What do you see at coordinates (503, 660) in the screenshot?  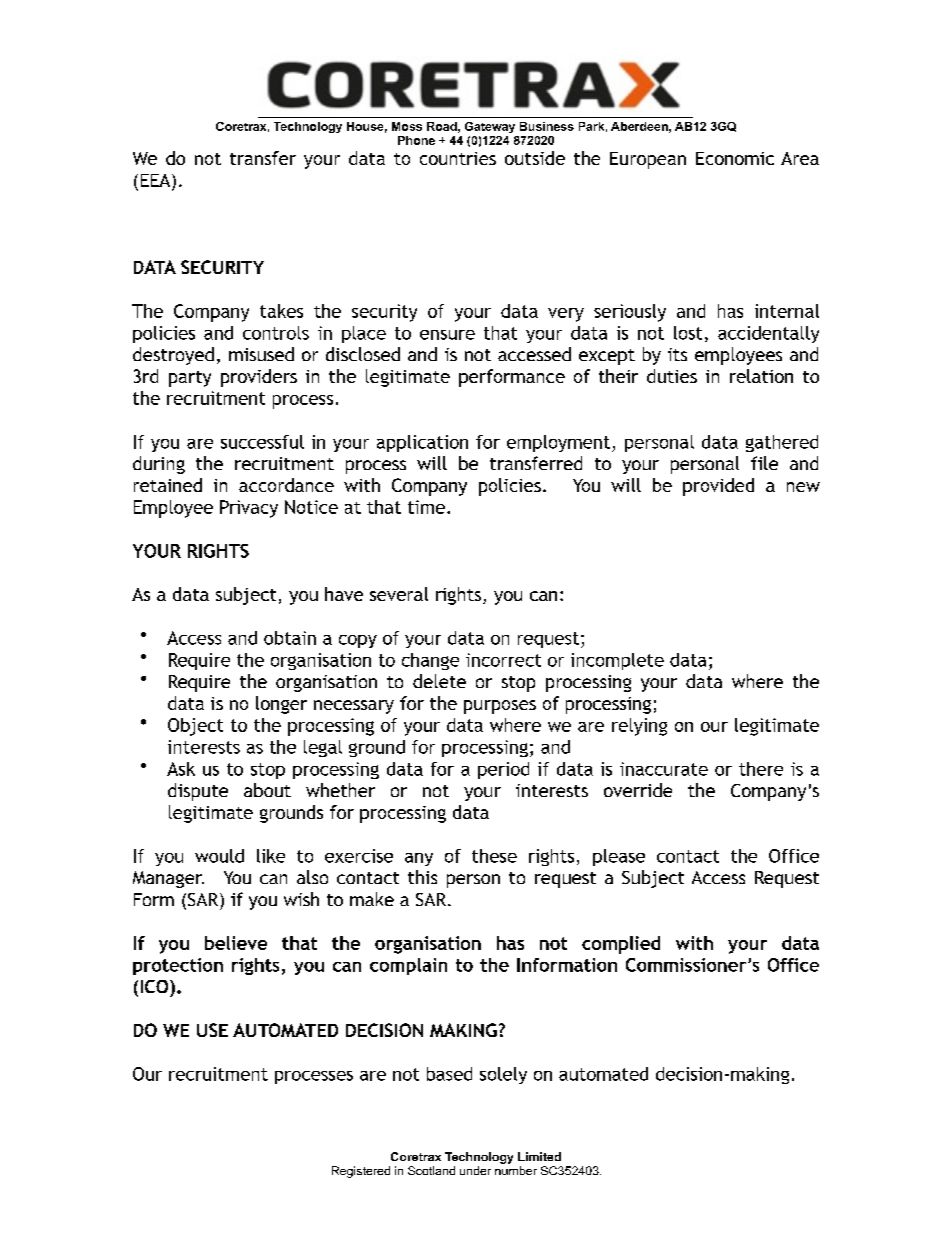 I see `incorrect` at bounding box center [503, 660].
